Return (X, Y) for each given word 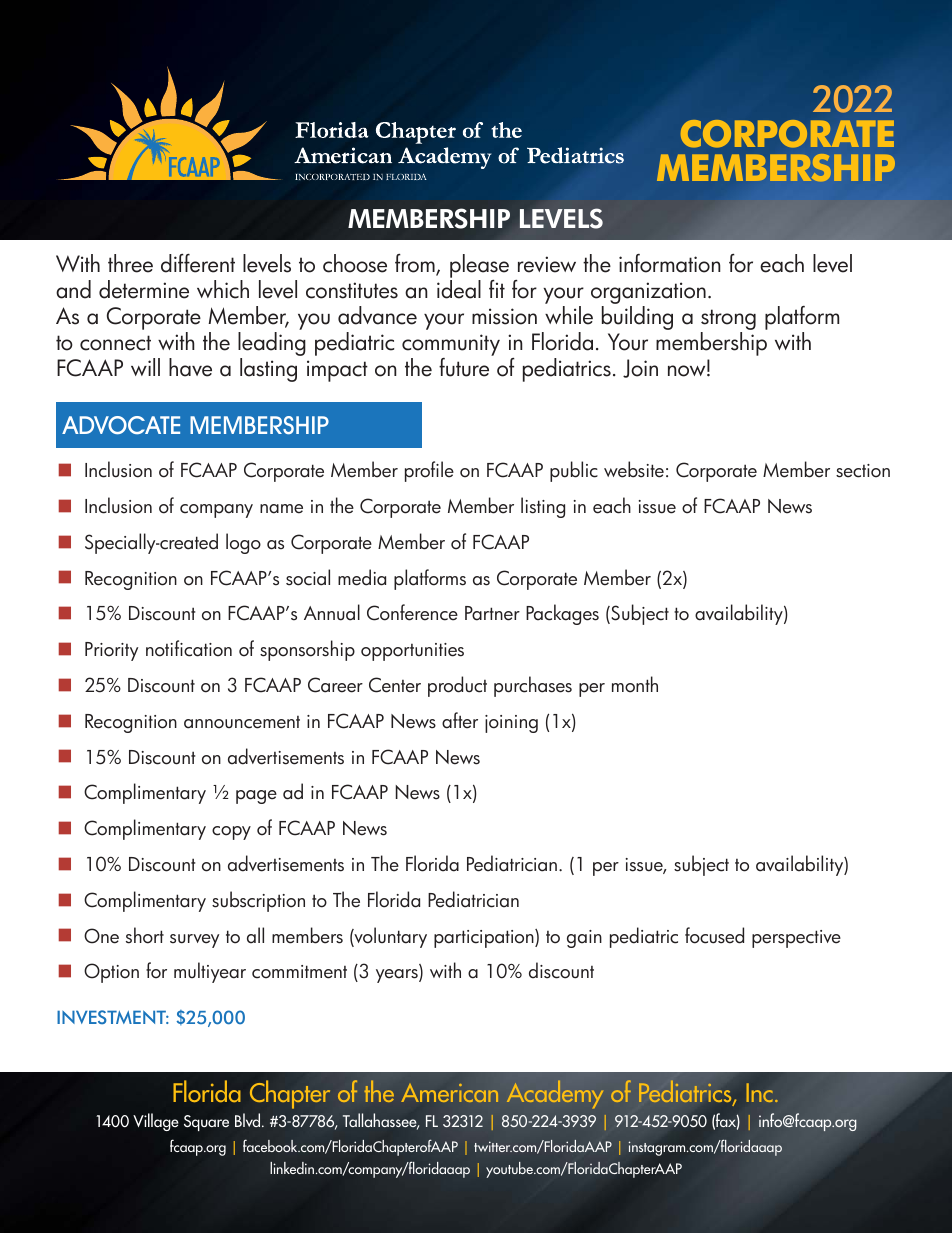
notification (189, 648)
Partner (492, 613)
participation (485, 938)
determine (144, 289)
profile (429, 471)
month (635, 684)
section (863, 471)
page (256, 797)
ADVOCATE (121, 425)
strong (728, 321)
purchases (533, 686)
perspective (796, 939)
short (145, 935)
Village (156, 1122)
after (460, 720)
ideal (459, 288)
